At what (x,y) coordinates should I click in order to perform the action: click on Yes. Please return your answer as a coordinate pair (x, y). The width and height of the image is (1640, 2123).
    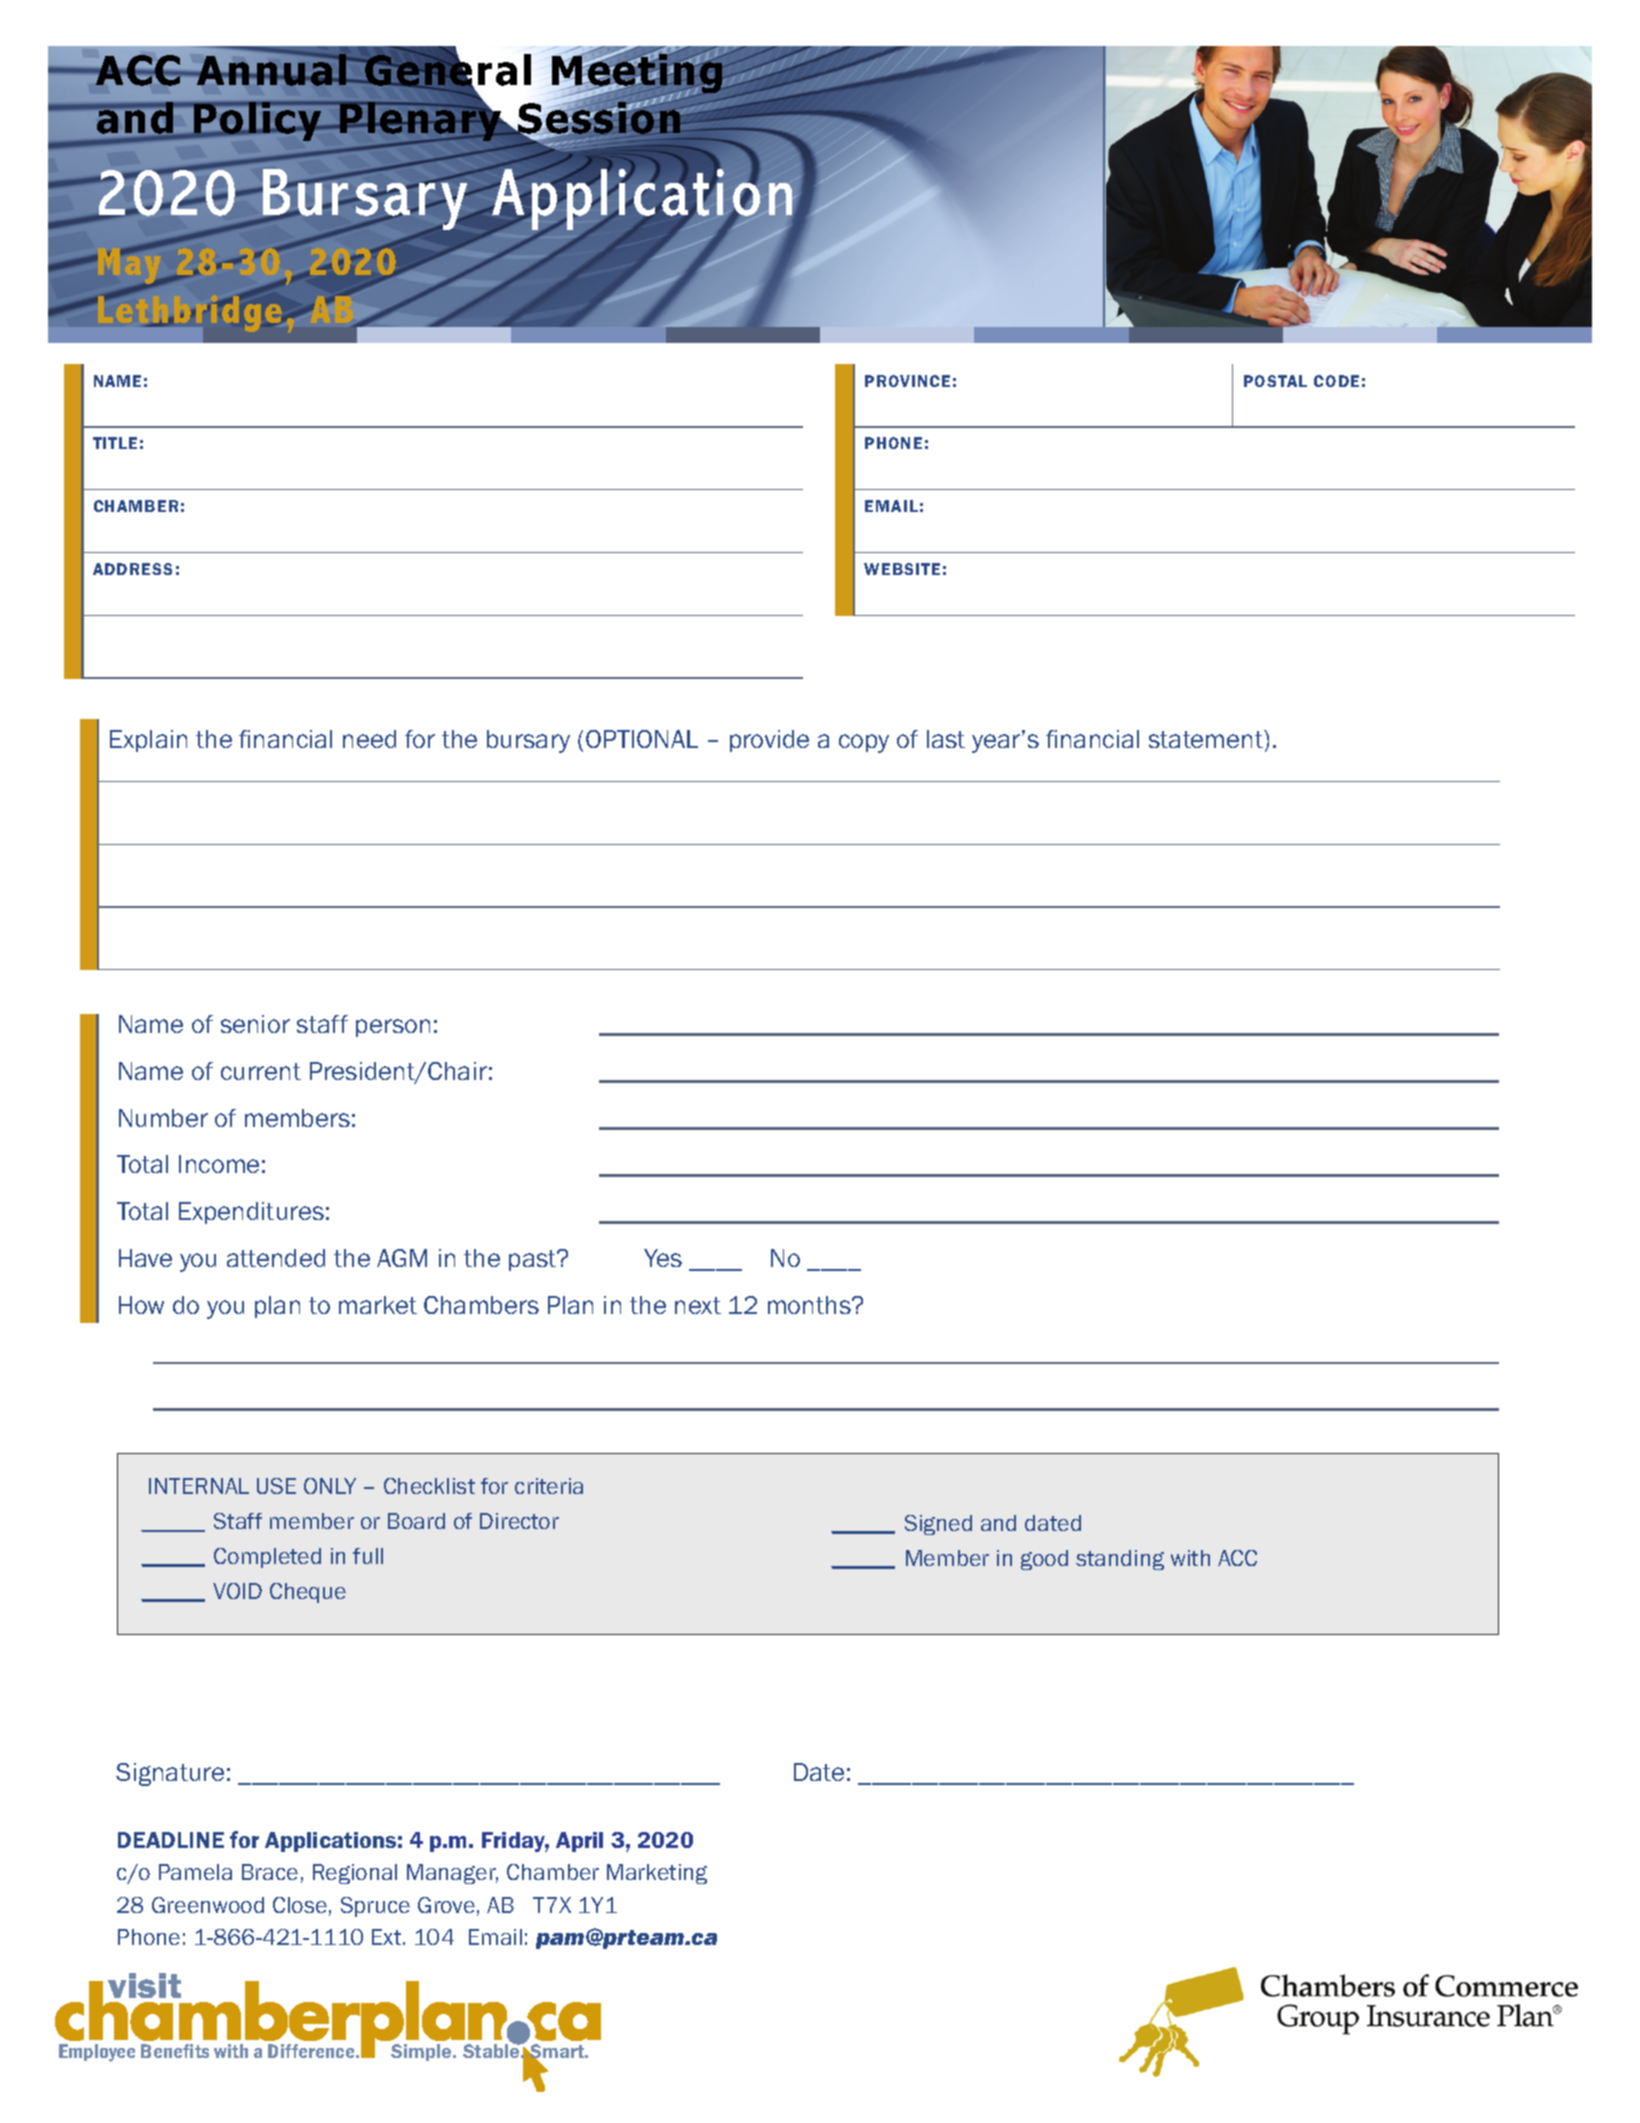
    Looking at the image, I should click on (663, 1258).
